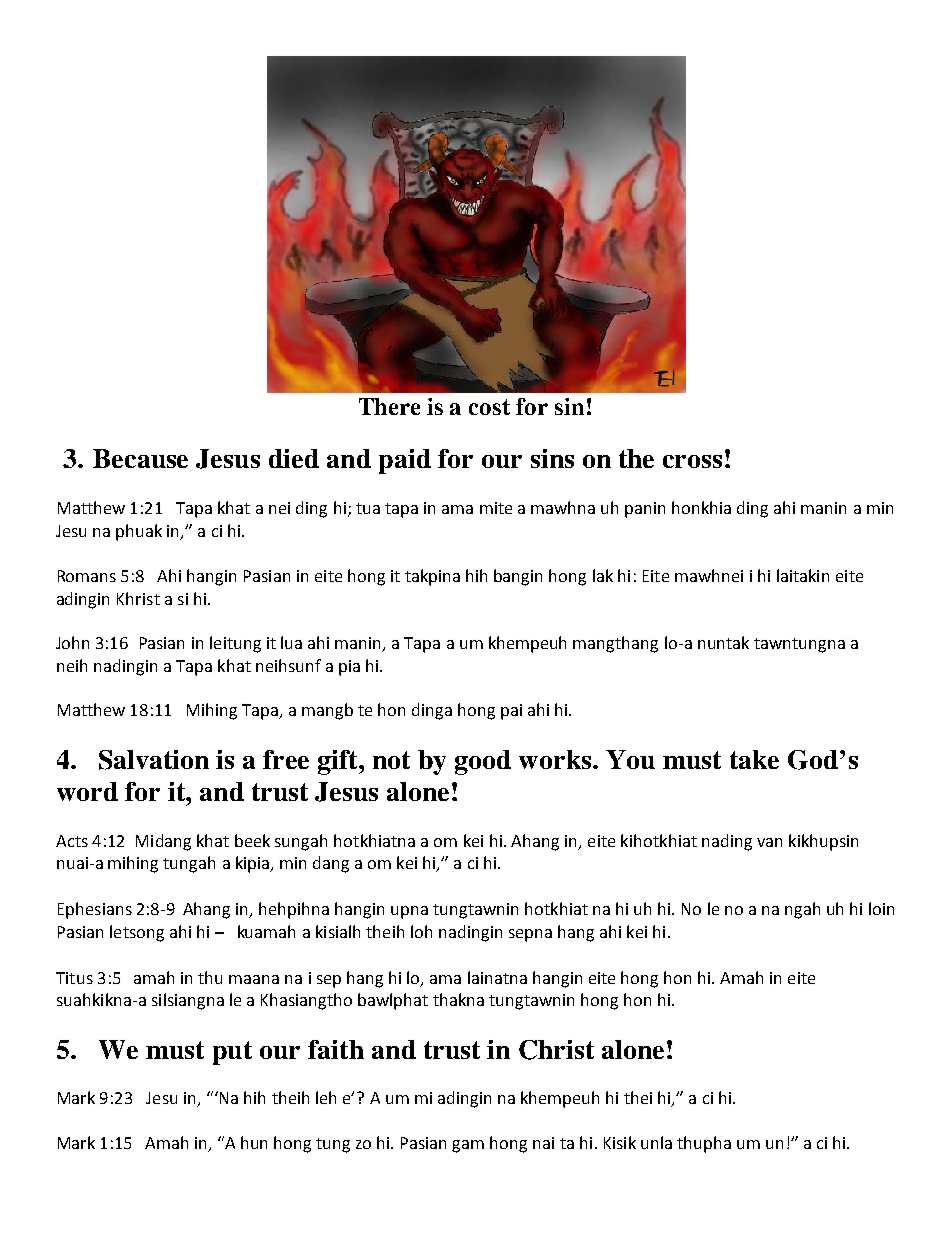 This screenshot has height=1233, width=952. I want to click on loh, so click(421, 931).
